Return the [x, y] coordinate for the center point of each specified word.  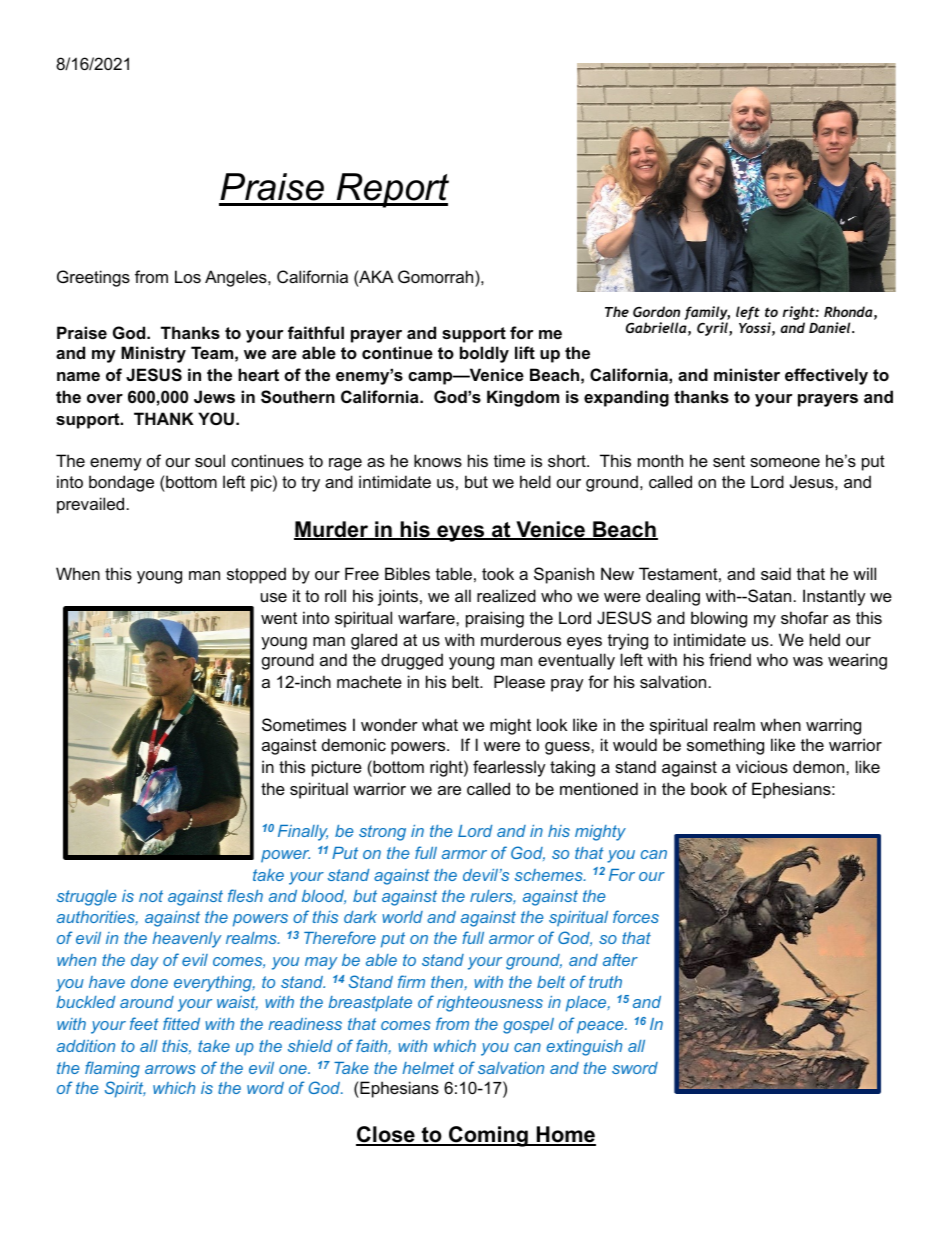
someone [785, 462]
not [151, 896]
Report [392, 190]
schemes [550, 875]
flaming [112, 1069]
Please [519, 681]
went [279, 618]
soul [210, 460]
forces [636, 916]
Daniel [831, 327]
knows [438, 460]
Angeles [237, 278]
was [808, 661]
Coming [488, 1136]
